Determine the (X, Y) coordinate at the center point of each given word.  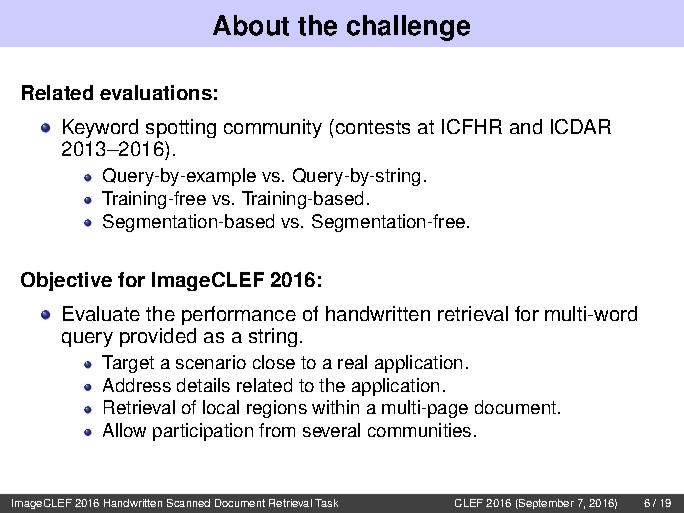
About (251, 25)
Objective (66, 281)
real (352, 362)
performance (239, 315)
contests (373, 127)
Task (326, 503)
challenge (408, 28)
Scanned (188, 503)
